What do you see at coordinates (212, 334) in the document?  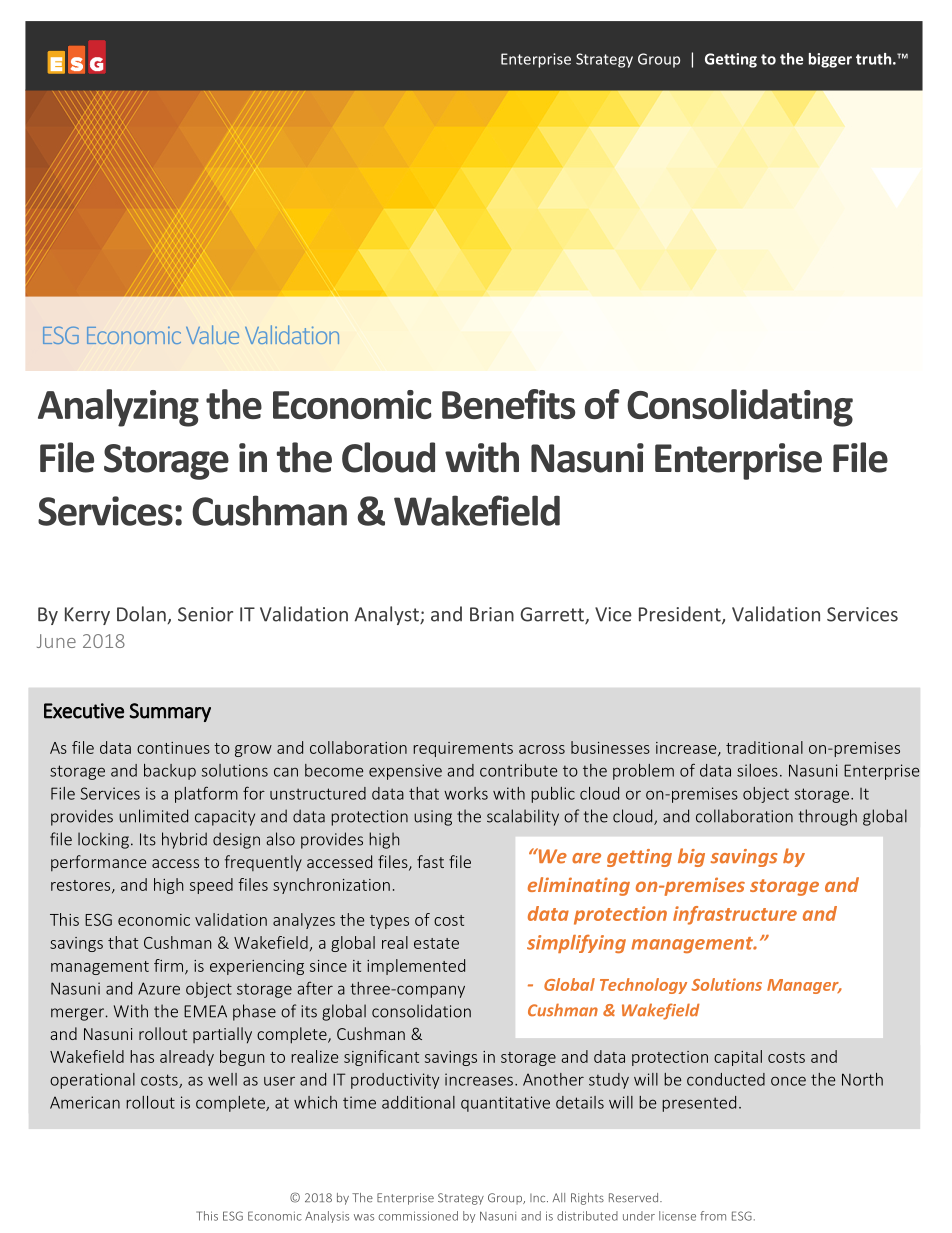 I see `Value` at bounding box center [212, 334].
